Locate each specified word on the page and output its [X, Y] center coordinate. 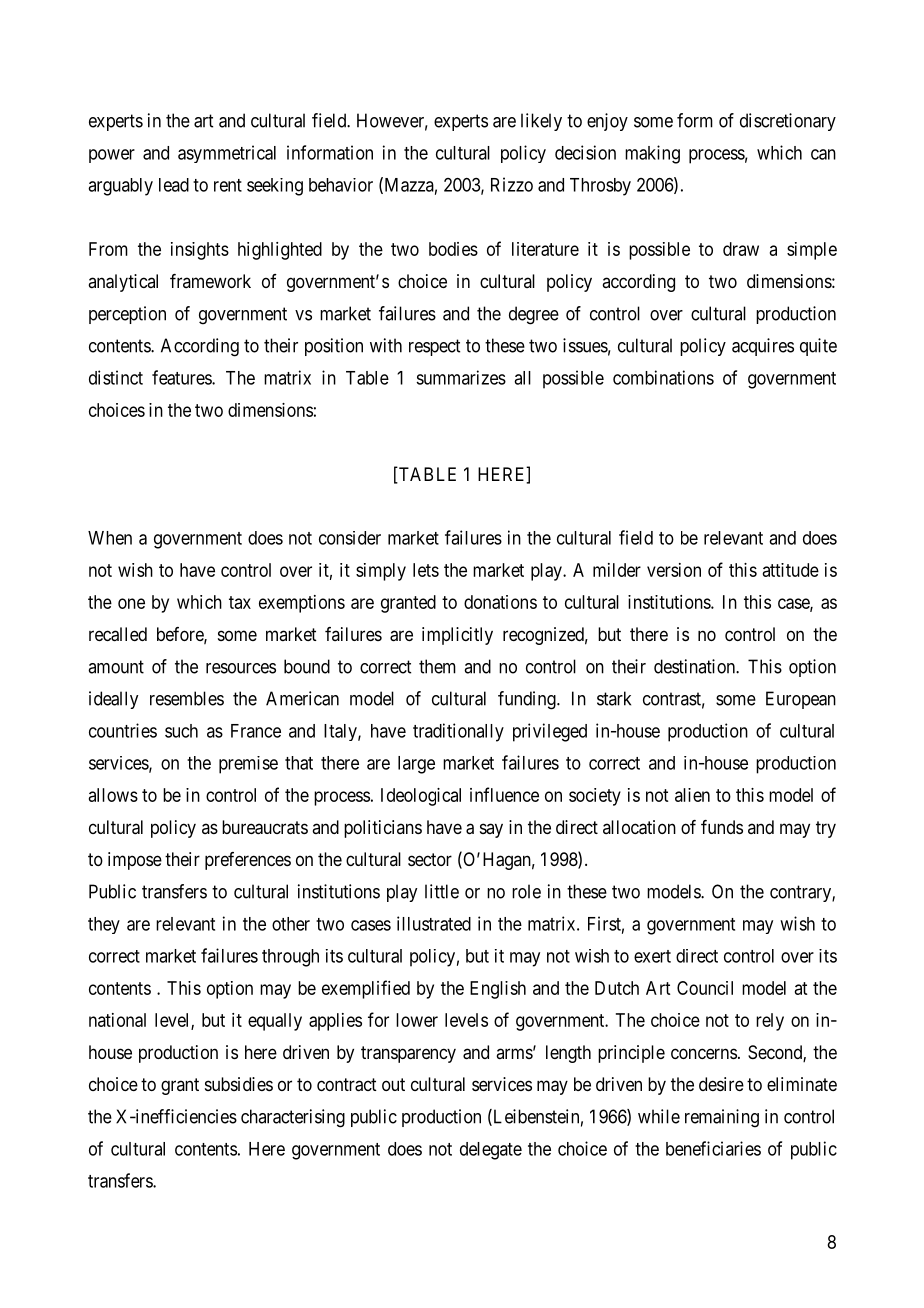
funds [722, 827]
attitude [791, 570]
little [442, 891]
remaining [722, 1118]
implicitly [457, 636]
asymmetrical [227, 154]
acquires [763, 347]
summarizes [461, 377]
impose [135, 861]
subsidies [239, 1084]
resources [241, 668]
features [182, 377]
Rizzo [512, 184]
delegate [491, 1151]
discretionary [788, 122]
